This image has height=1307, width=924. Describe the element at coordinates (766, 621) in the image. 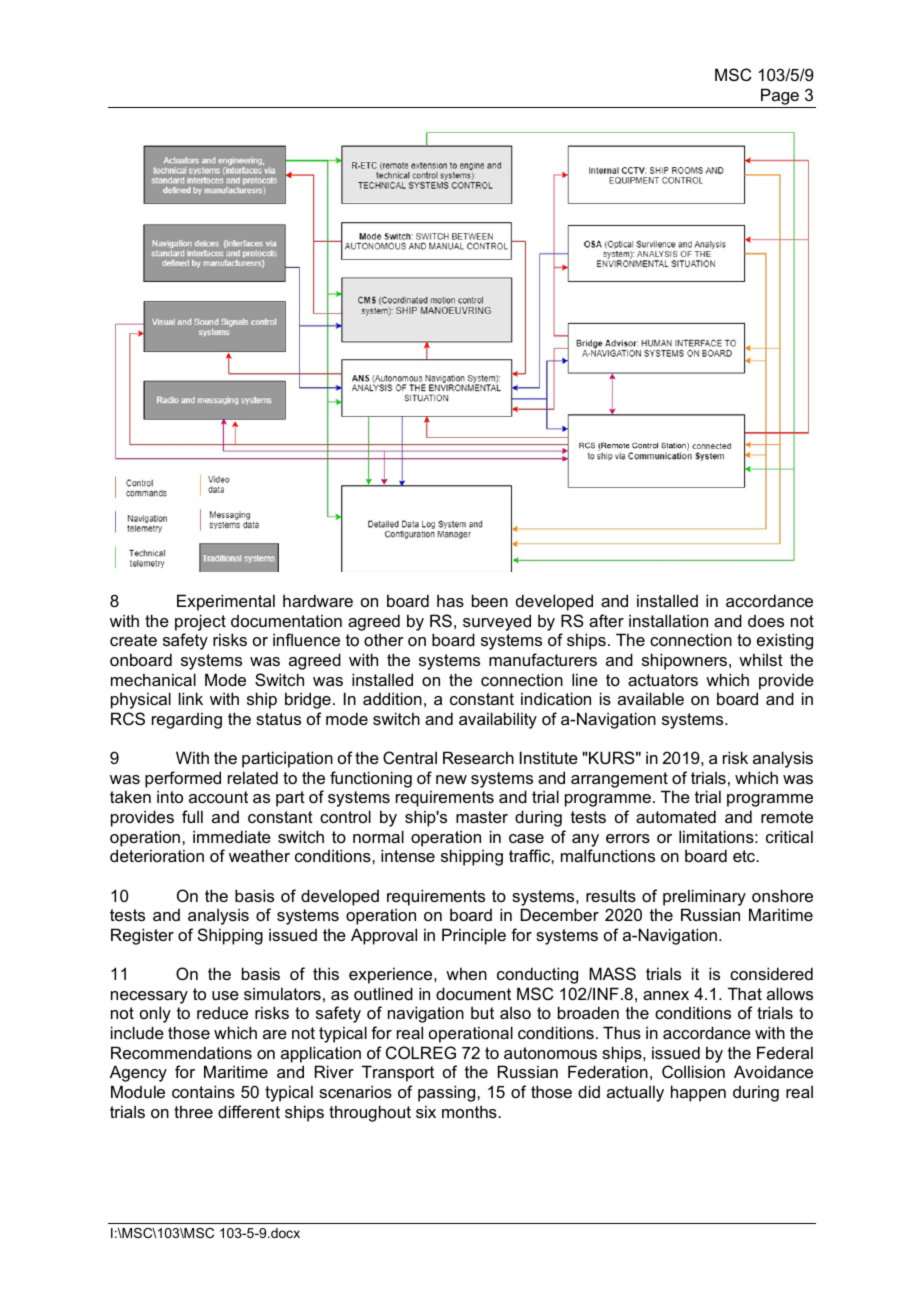

I see `does` at that location.
